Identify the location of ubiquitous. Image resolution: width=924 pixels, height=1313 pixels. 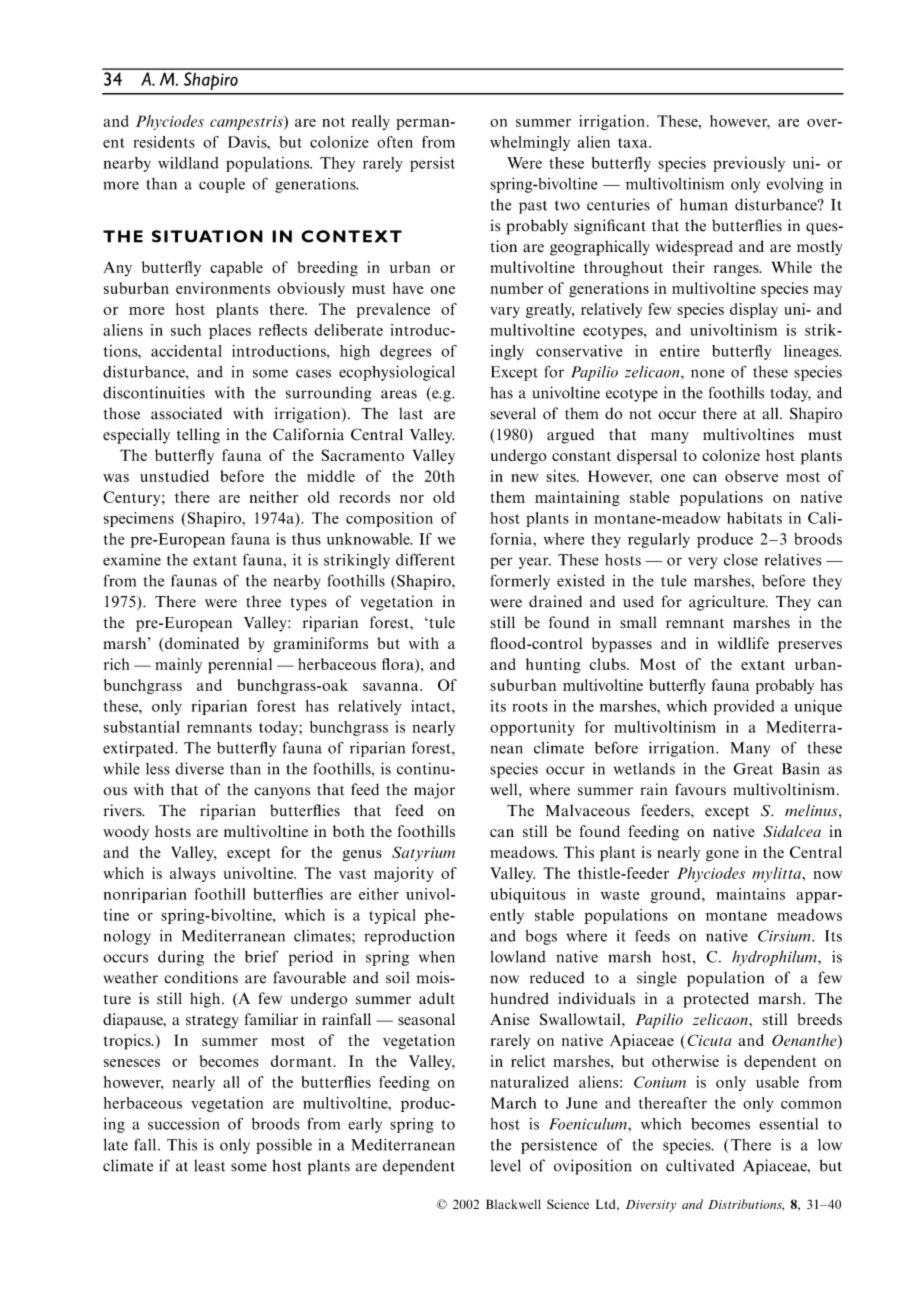
(528, 895).
